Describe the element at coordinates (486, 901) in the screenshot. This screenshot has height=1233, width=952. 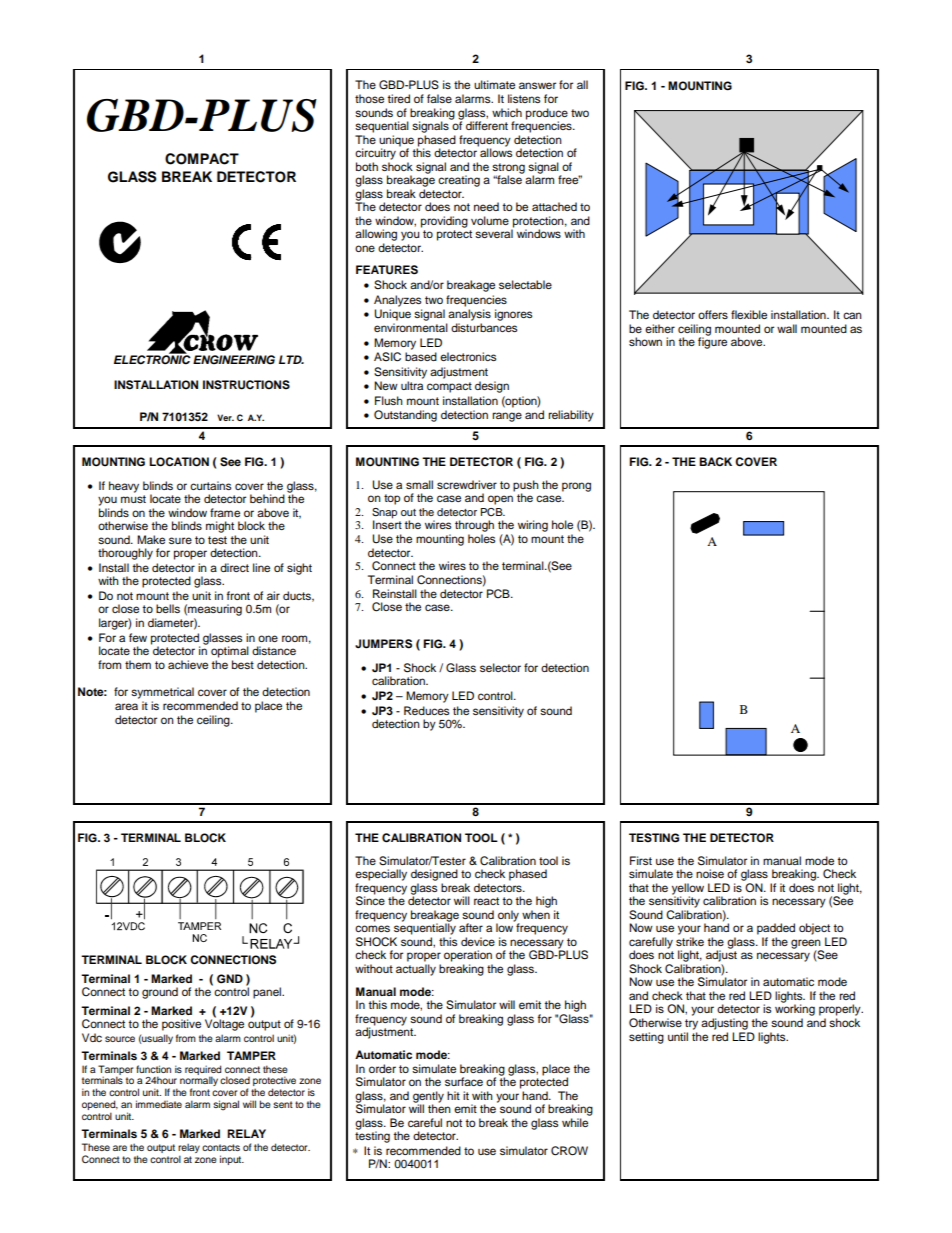
I see `react` at that location.
